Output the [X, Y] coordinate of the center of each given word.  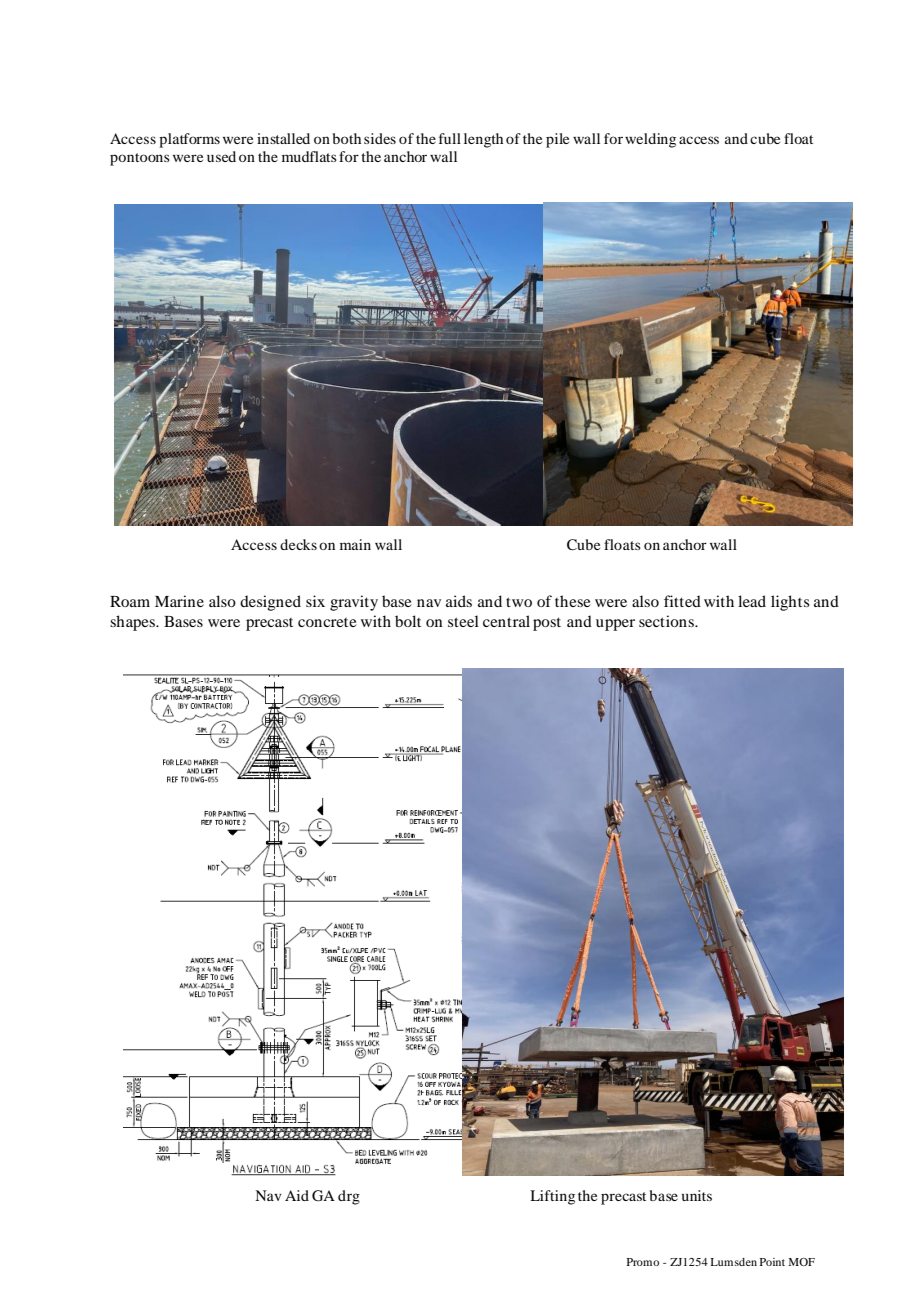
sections [667, 621]
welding [650, 140]
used [221, 156]
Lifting [552, 1197]
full [450, 138]
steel [463, 621]
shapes [133, 623]
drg [349, 1197]
